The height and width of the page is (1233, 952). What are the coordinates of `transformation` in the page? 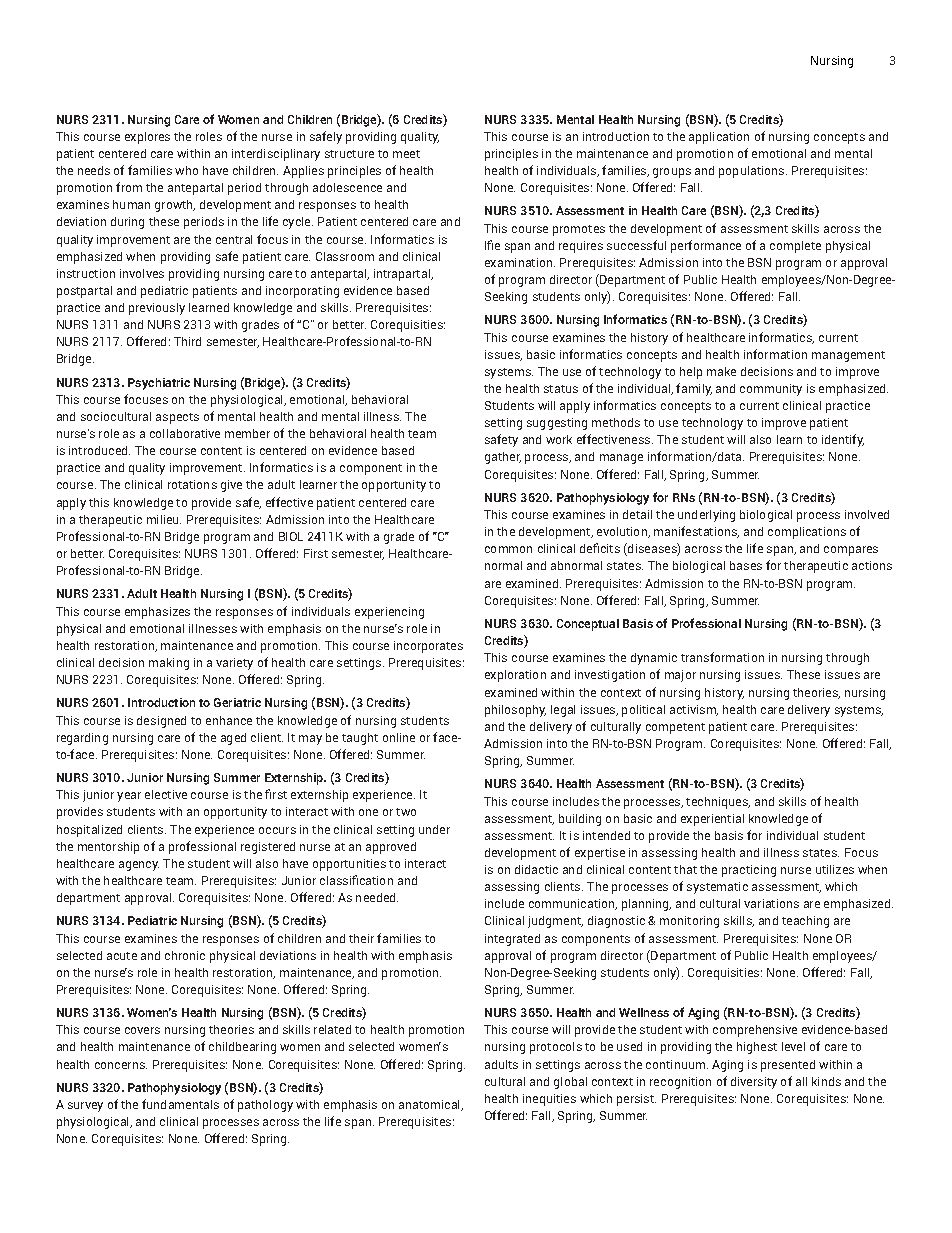 It's located at (722, 657).
